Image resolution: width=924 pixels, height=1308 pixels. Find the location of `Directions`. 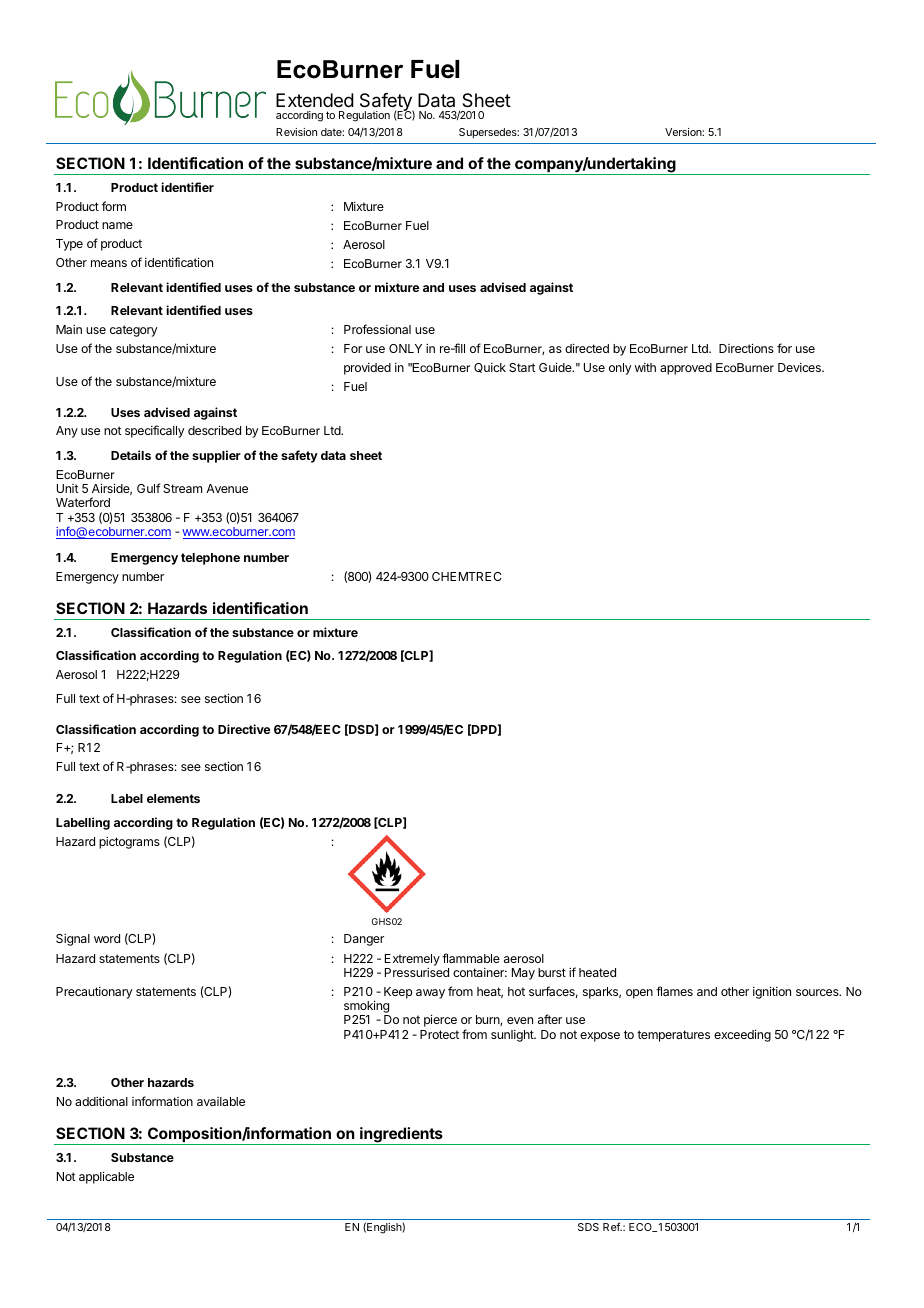

Directions is located at coordinates (746, 348).
